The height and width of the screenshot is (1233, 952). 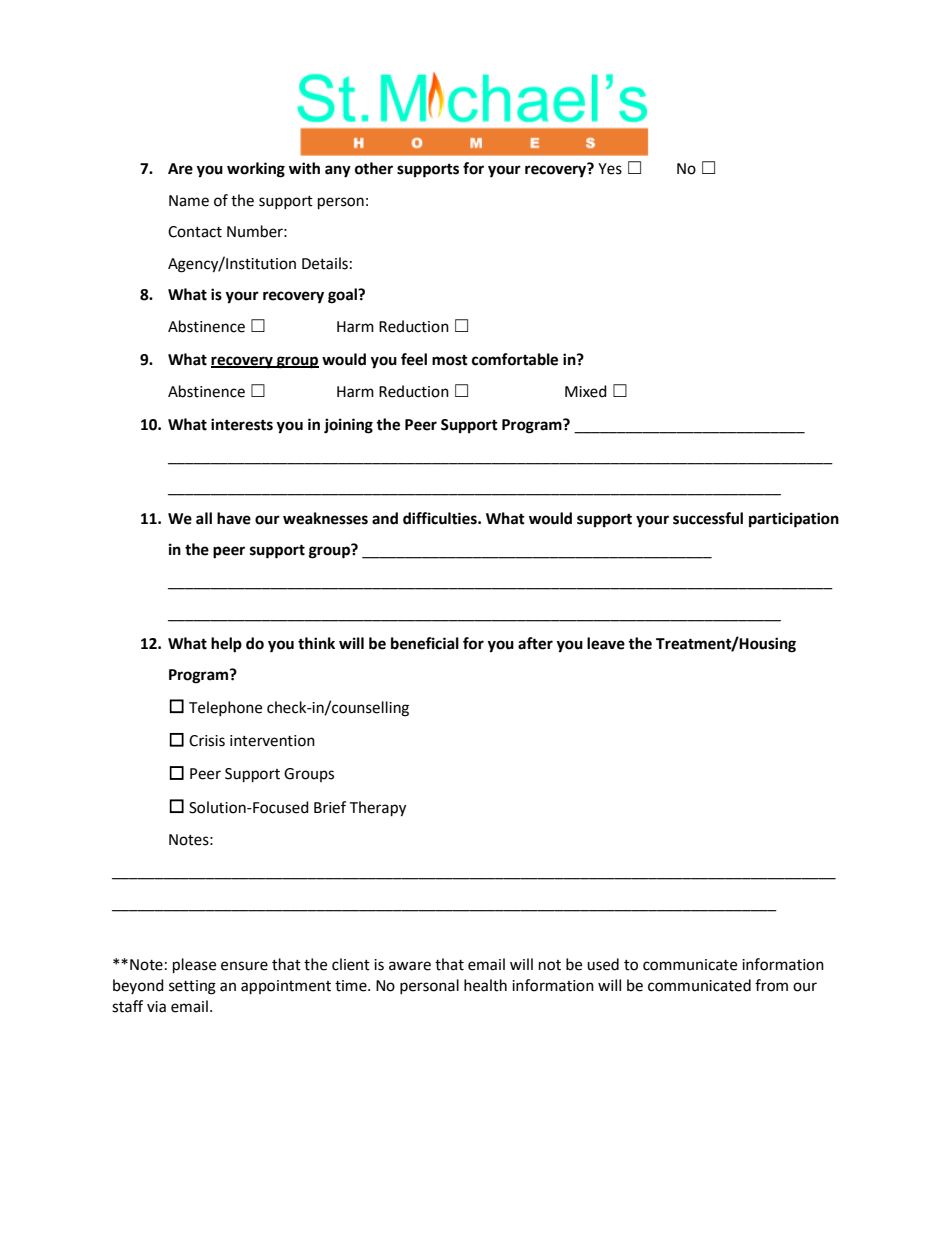 What do you see at coordinates (189, 201) in the screenshot?
I see `Name` at bounding box center [189, 201].
